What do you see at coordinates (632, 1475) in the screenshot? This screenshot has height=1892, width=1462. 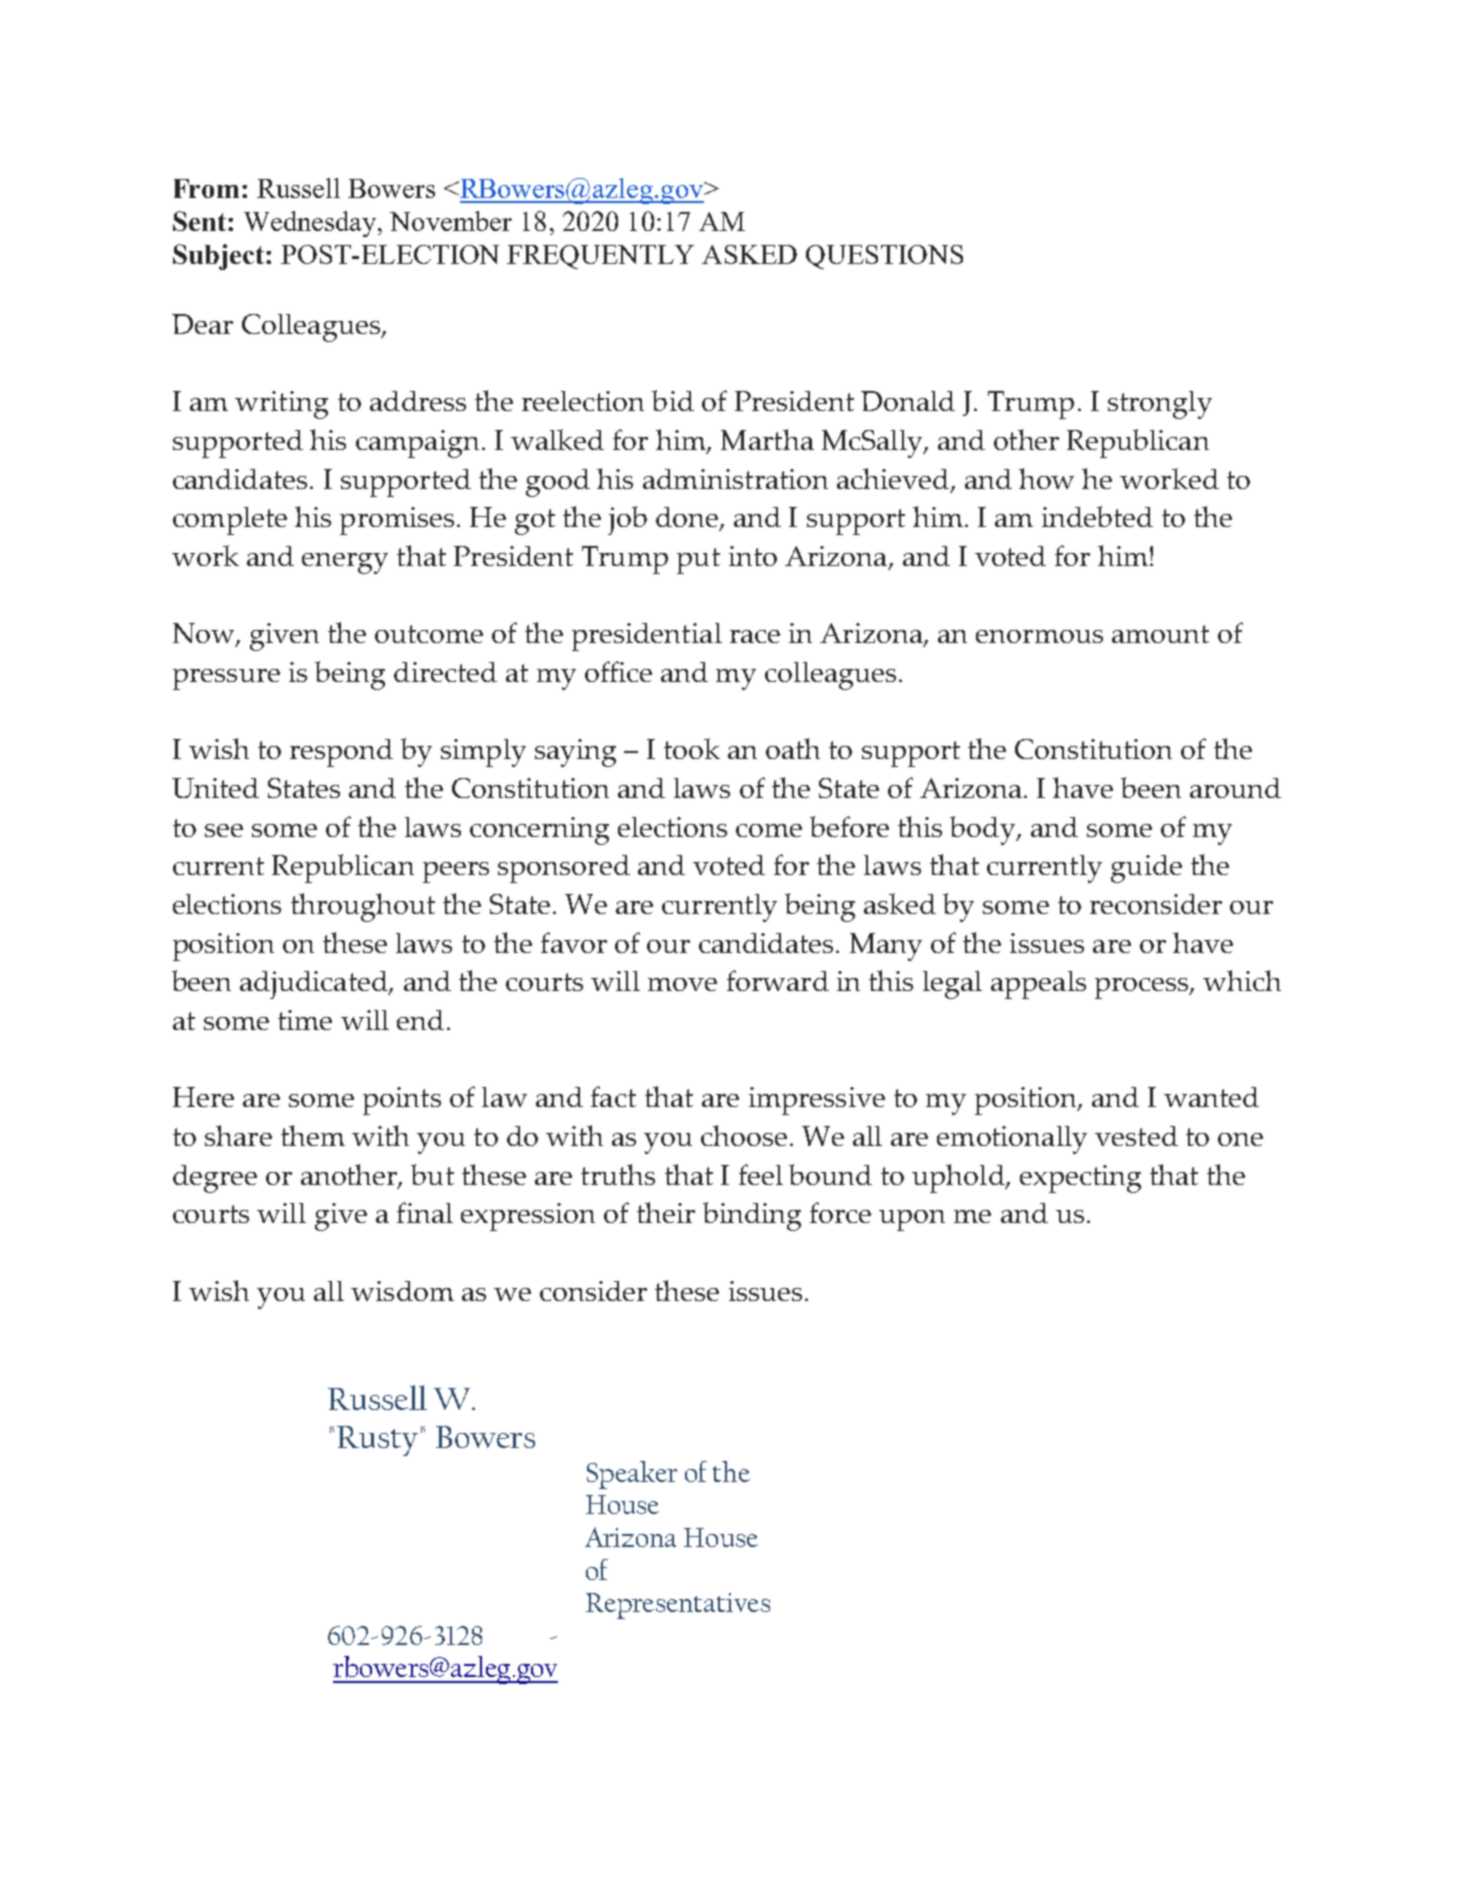 I see `Speaker` at bounding box center [632, 1475].
